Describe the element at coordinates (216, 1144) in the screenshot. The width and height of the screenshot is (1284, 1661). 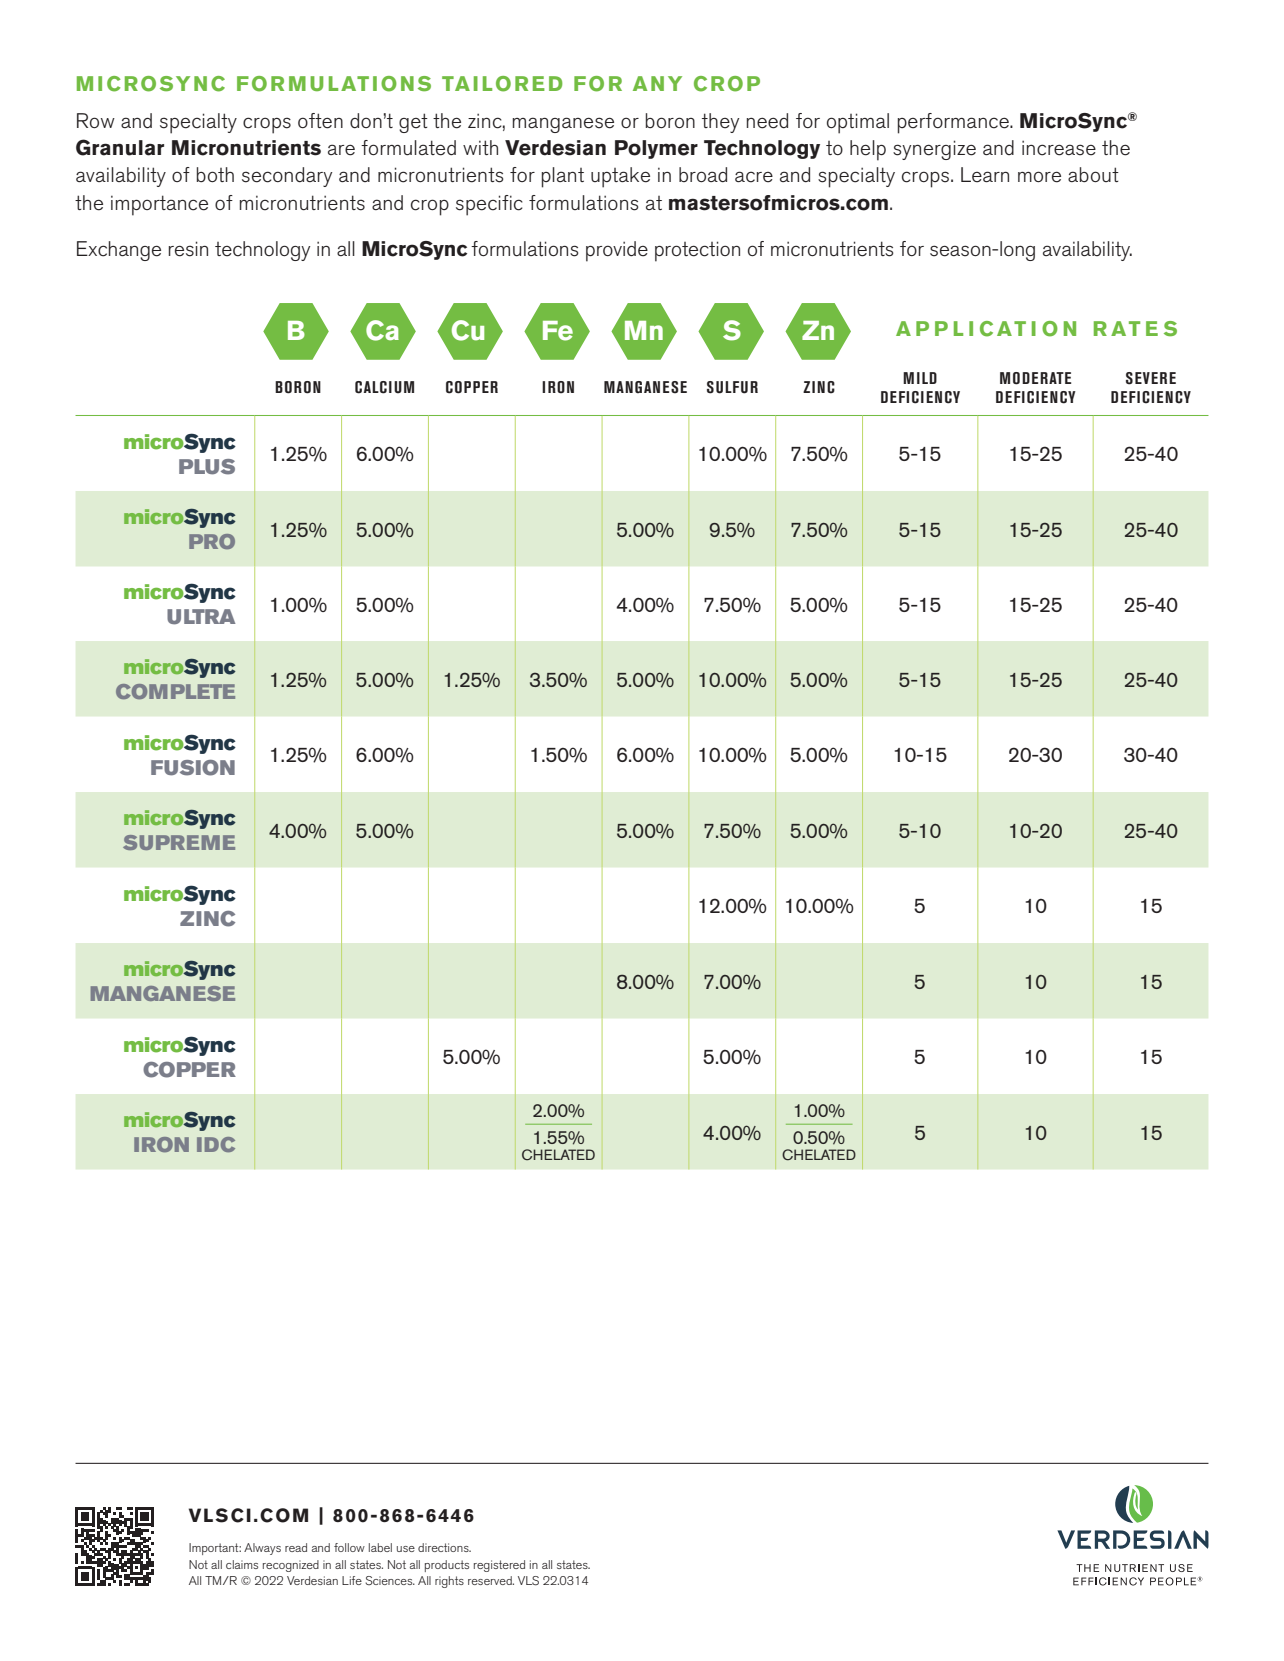
I see `IDC` at that location.
